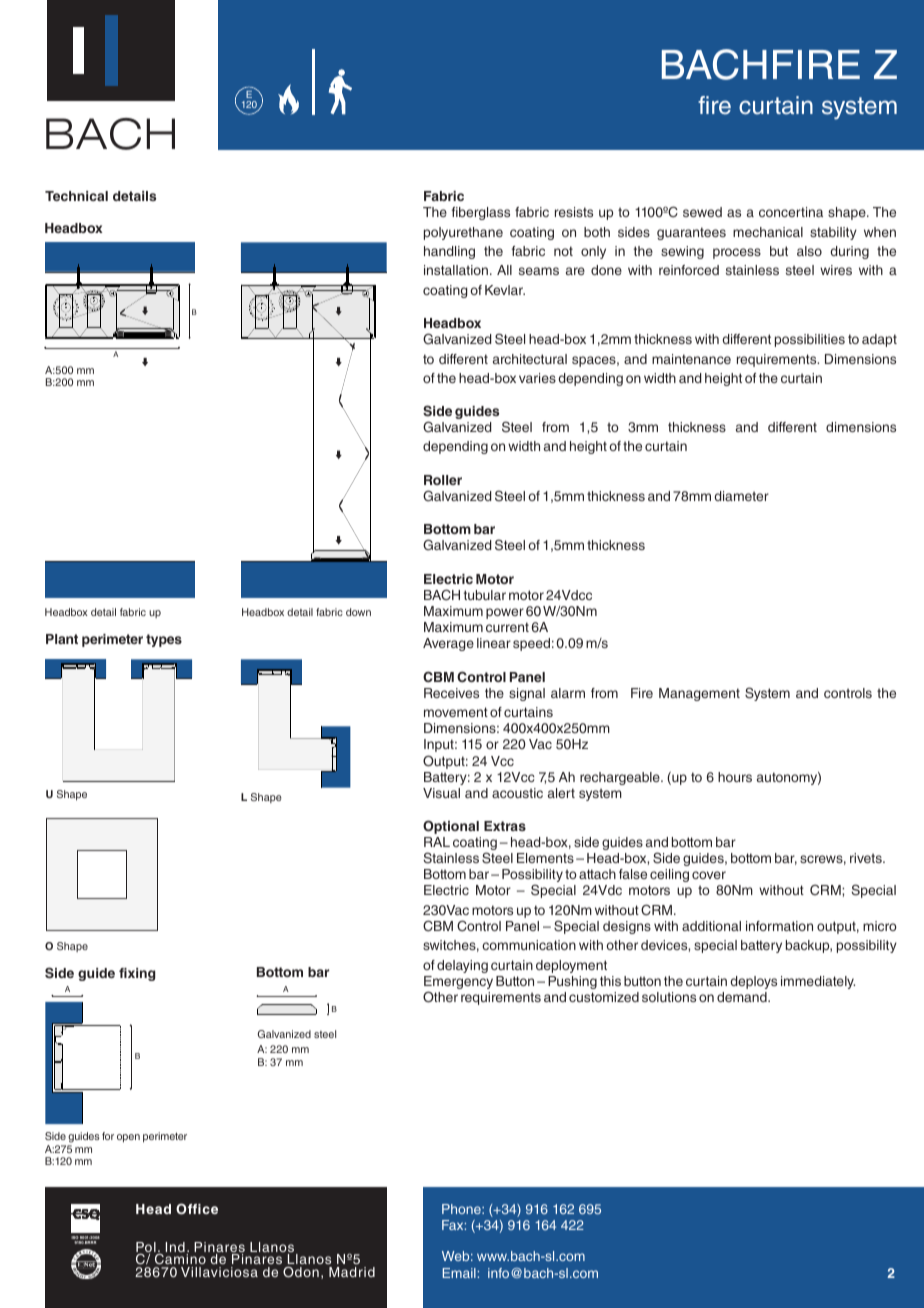 This screenshot has height=1308, width=924. I want to click on Ind, so click(176, 1248).
